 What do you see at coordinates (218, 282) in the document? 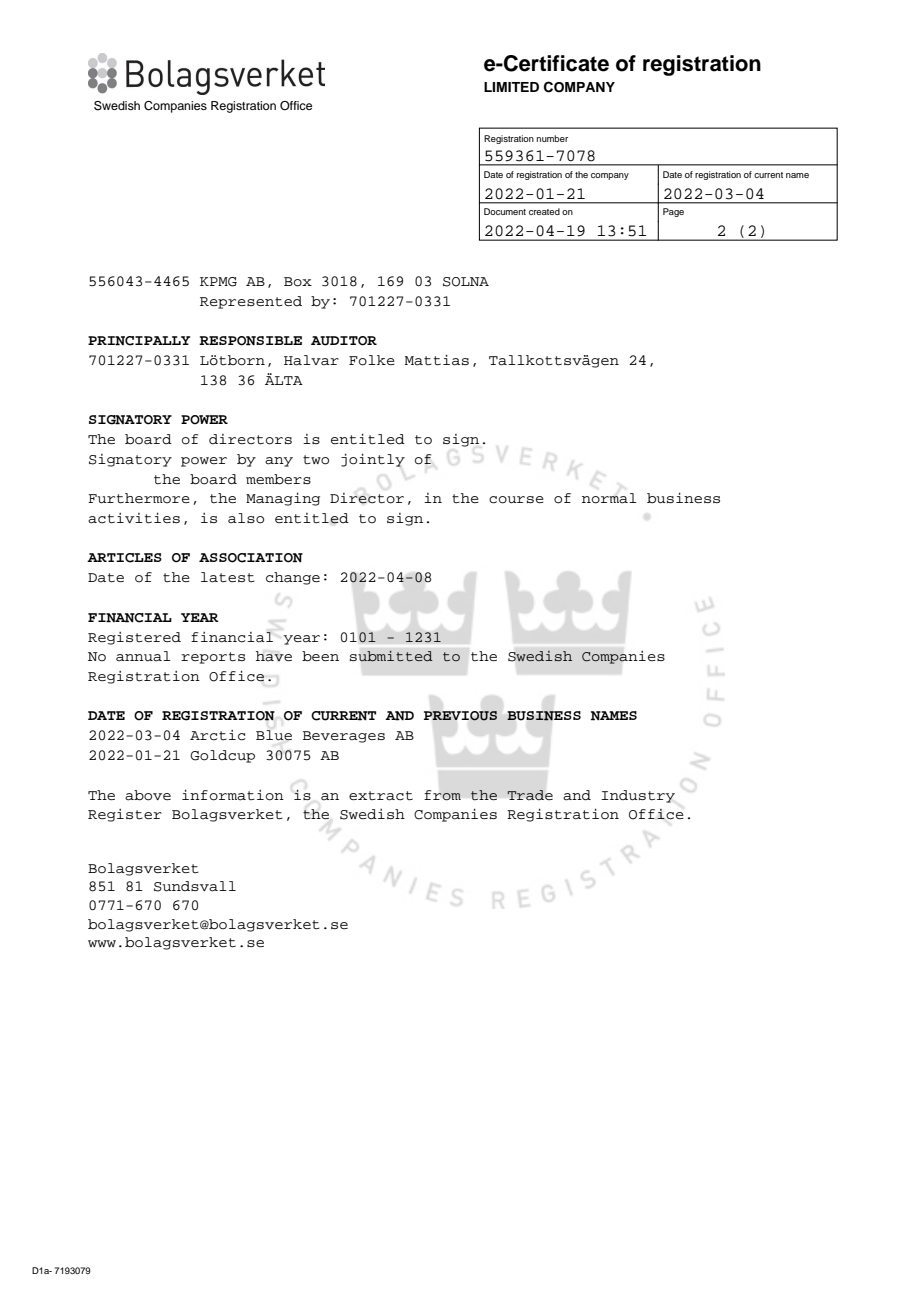
I see `KPMG` at bounding box center [218, 282].
